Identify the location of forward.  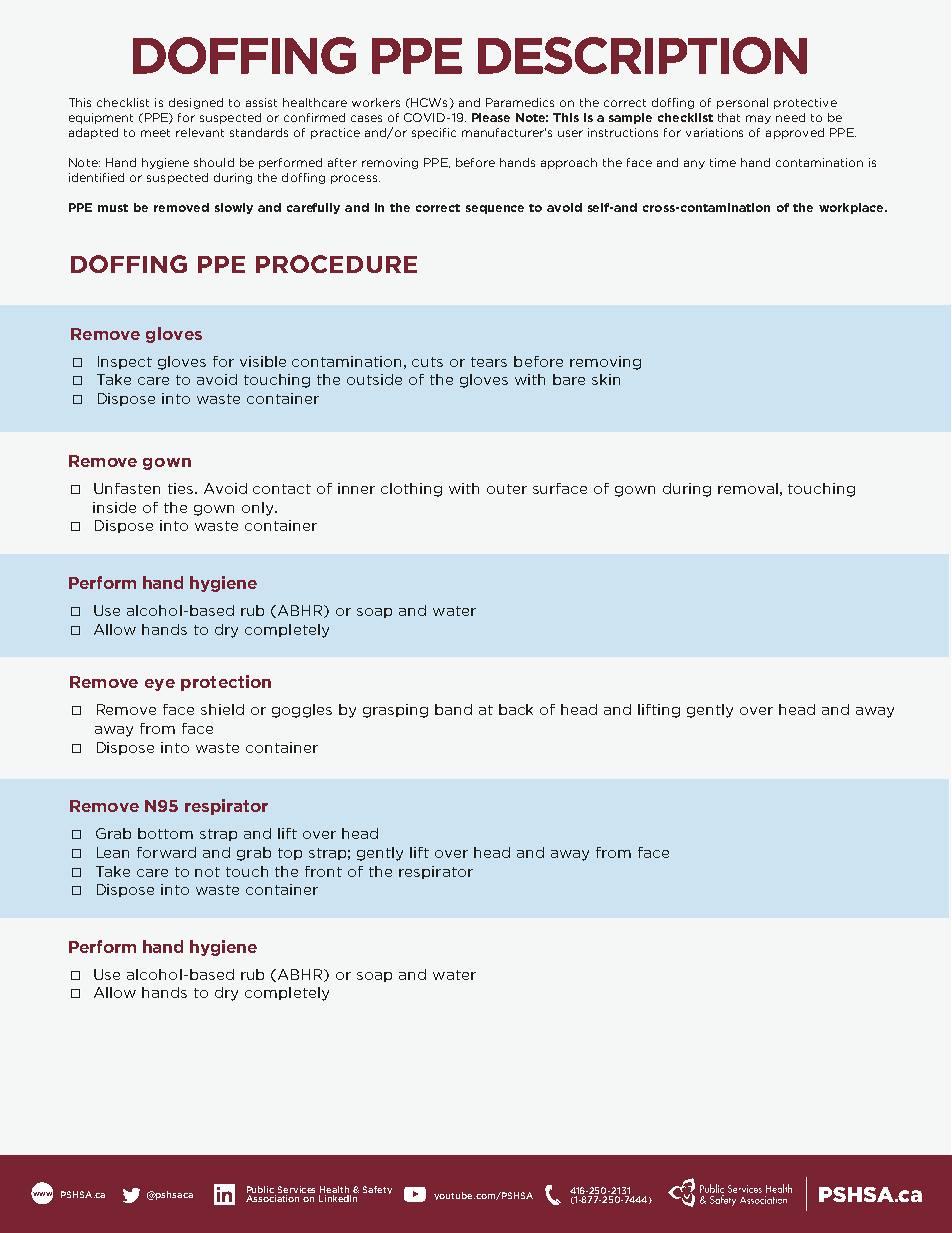
(166, 852).
